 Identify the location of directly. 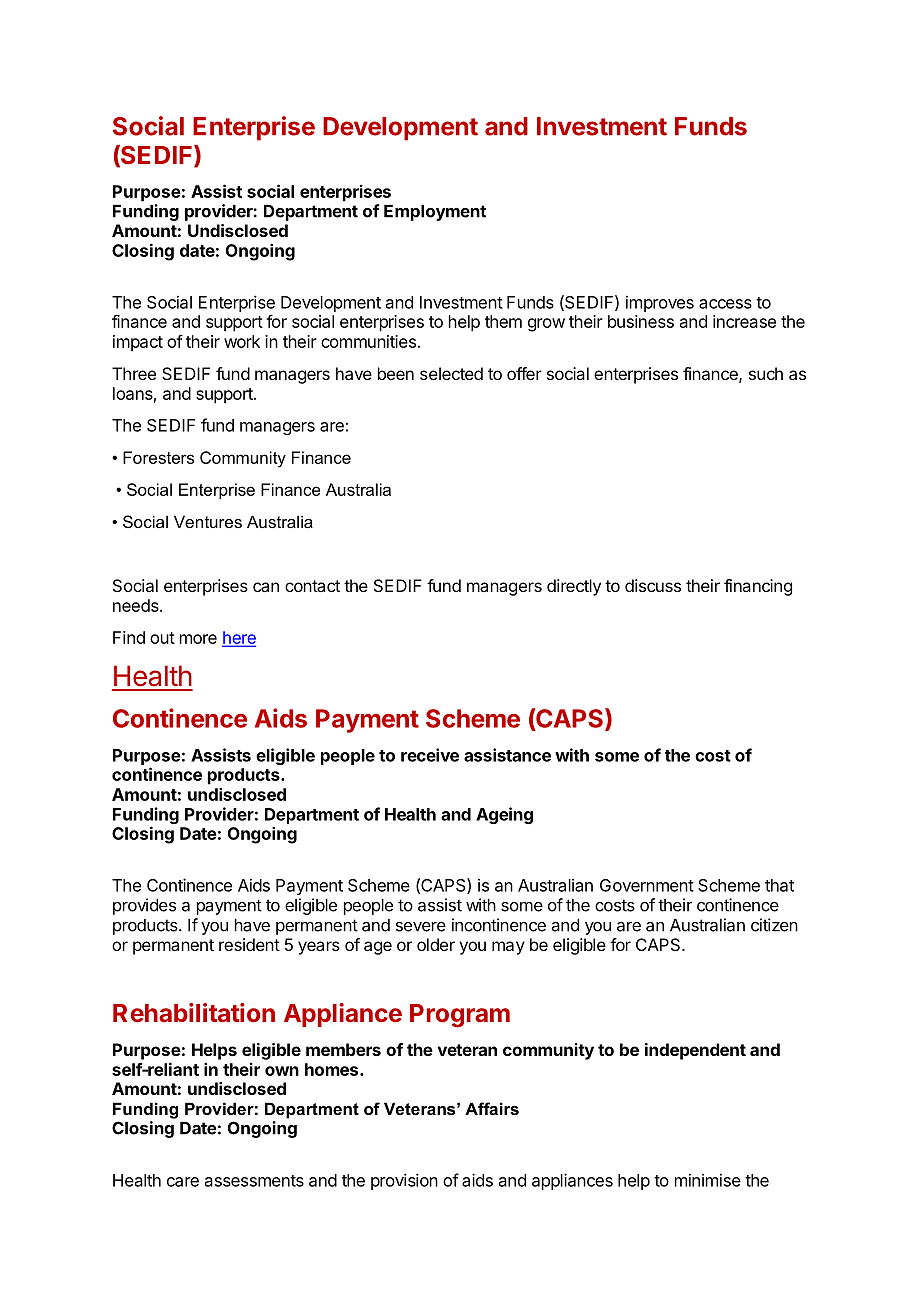
(574, 587).
